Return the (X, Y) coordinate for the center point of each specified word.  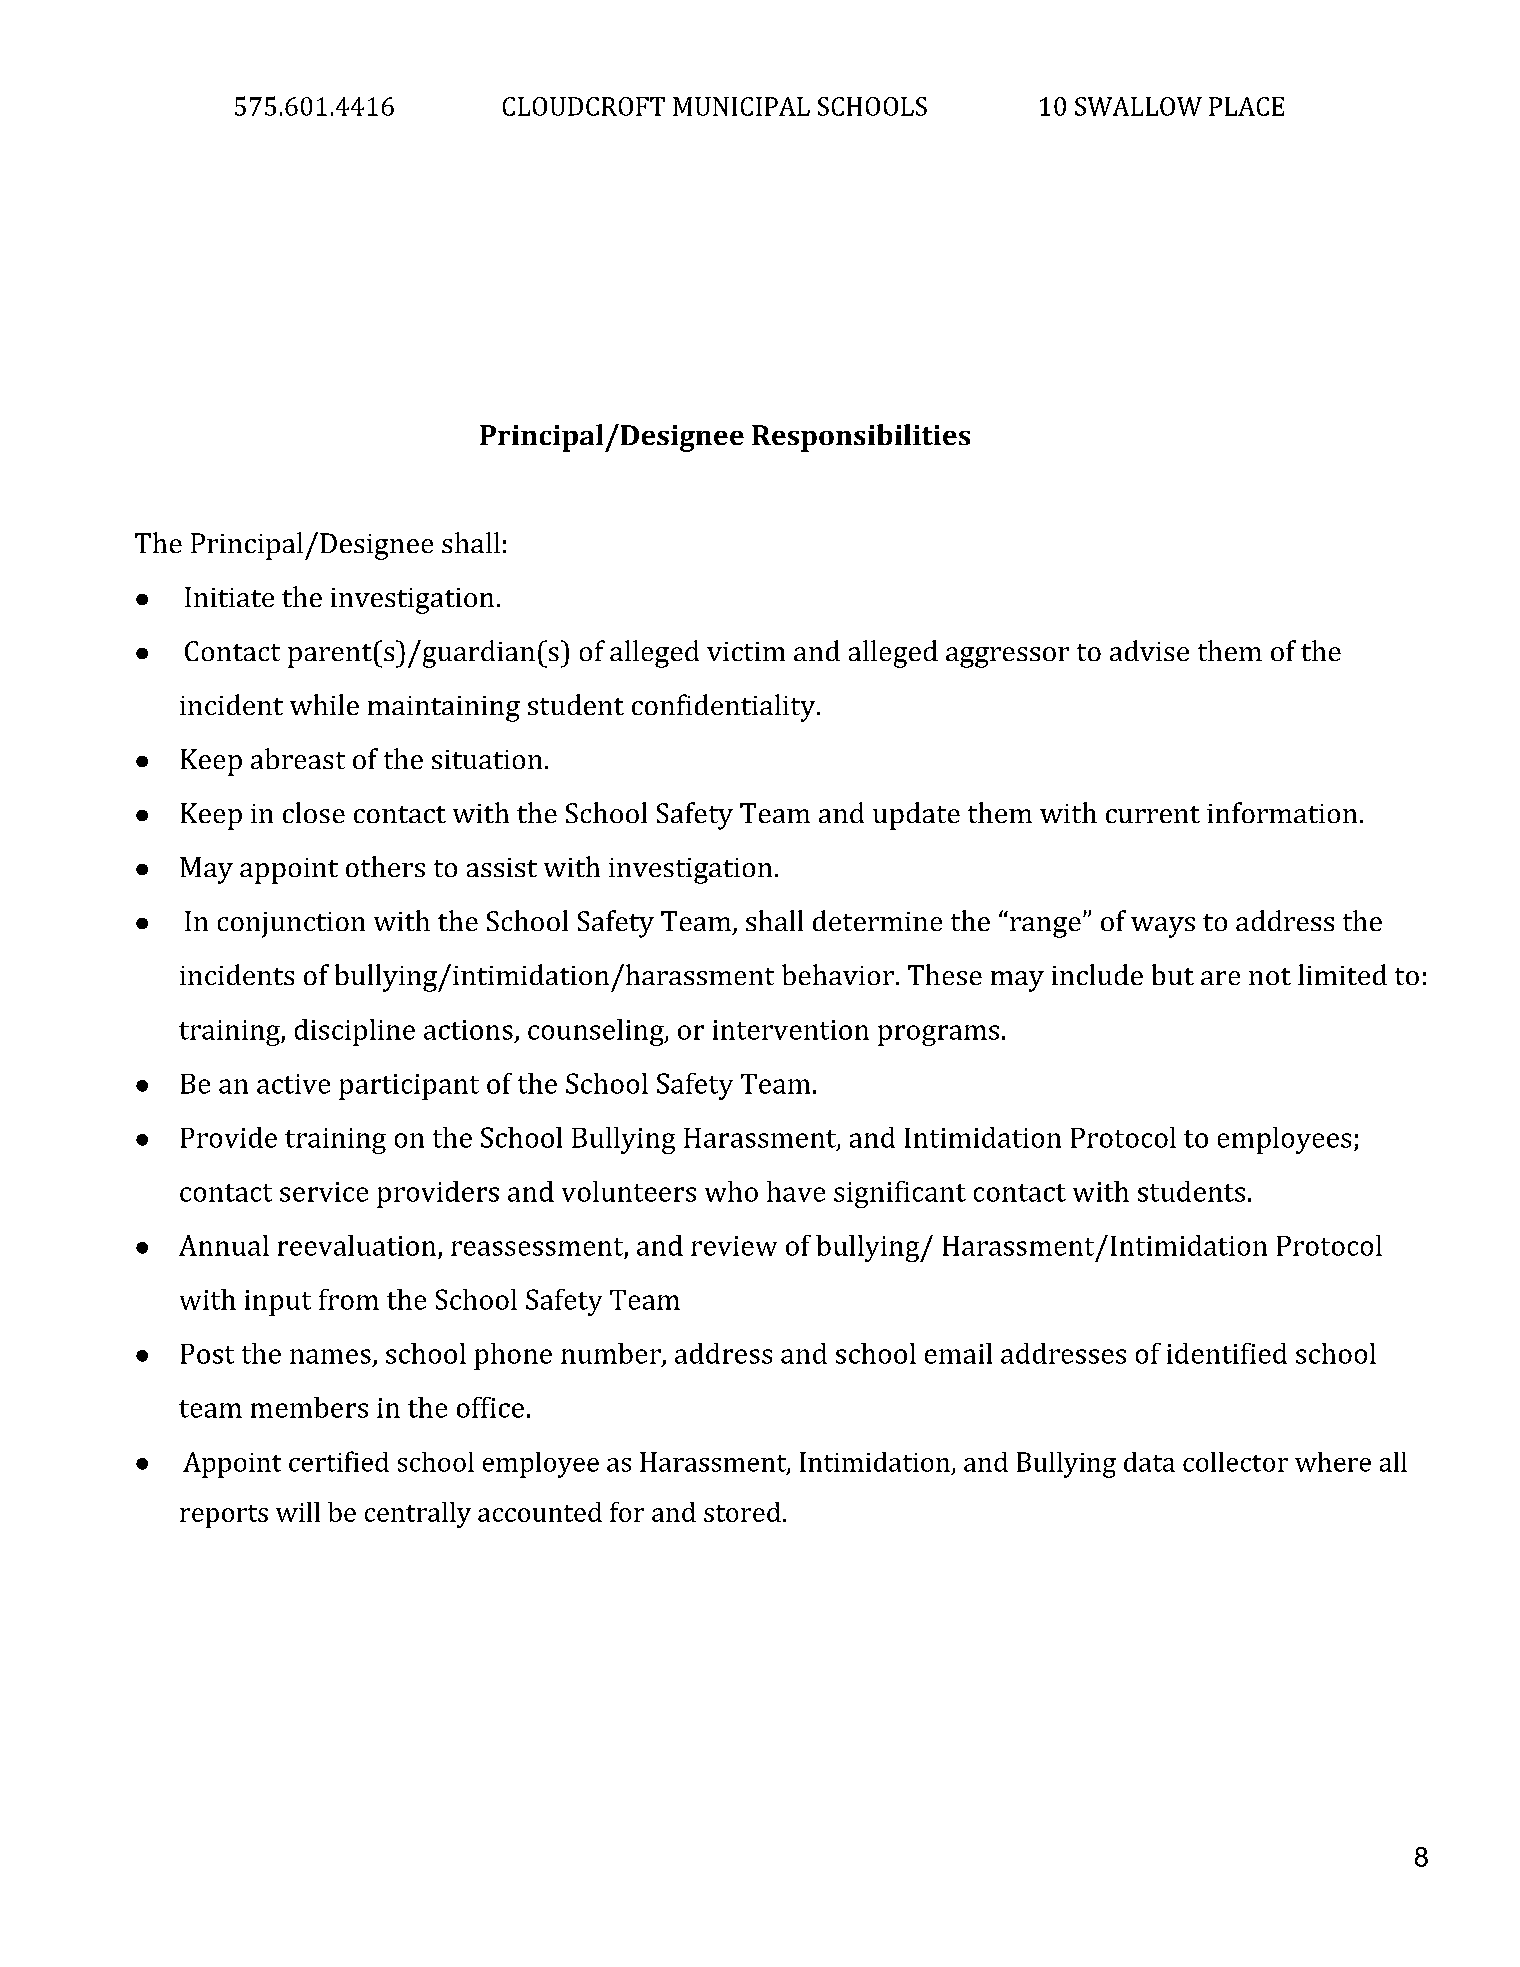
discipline (355, 1032)
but (1173, 974)
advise (1149, 650)
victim (746, 651)
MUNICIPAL (741, 106)
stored (742, 1512)
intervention (791, 1030)
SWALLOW (1138, 106)
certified (339, 1461)
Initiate (229, 597)
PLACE (1246, 106)
